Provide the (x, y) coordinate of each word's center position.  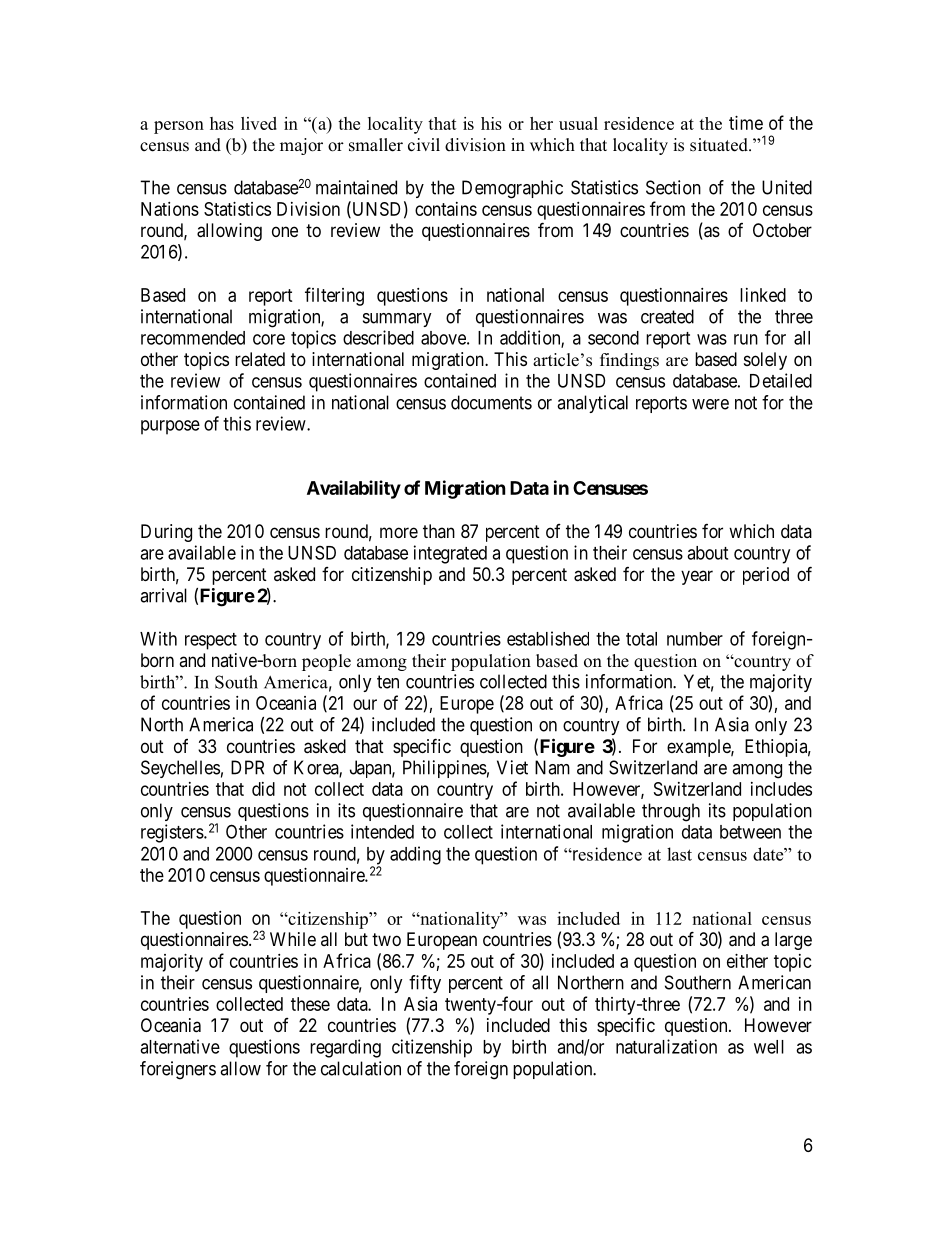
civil (424, 145)
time (746, 123)
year (697, 577)
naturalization (666, 1046)
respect (211, 641)
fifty (425, 984)
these (310, 1004)
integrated (450, 554)
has (222, 123)
